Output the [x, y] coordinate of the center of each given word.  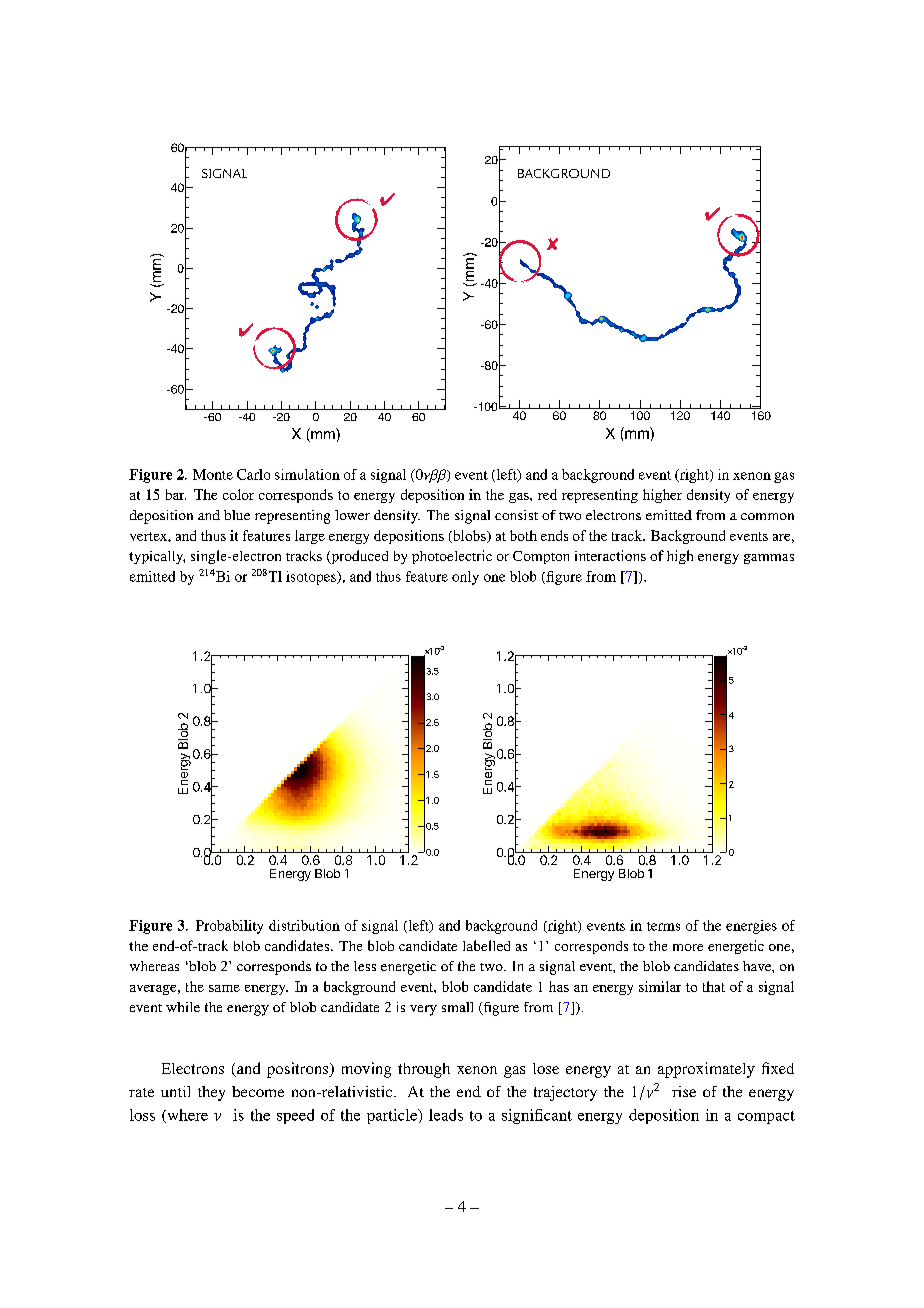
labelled [486, 945]
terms [663, 926]
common [767, 516]
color [238, 494]
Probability [229, 927]
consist [516, 515]
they [211, 1093]
